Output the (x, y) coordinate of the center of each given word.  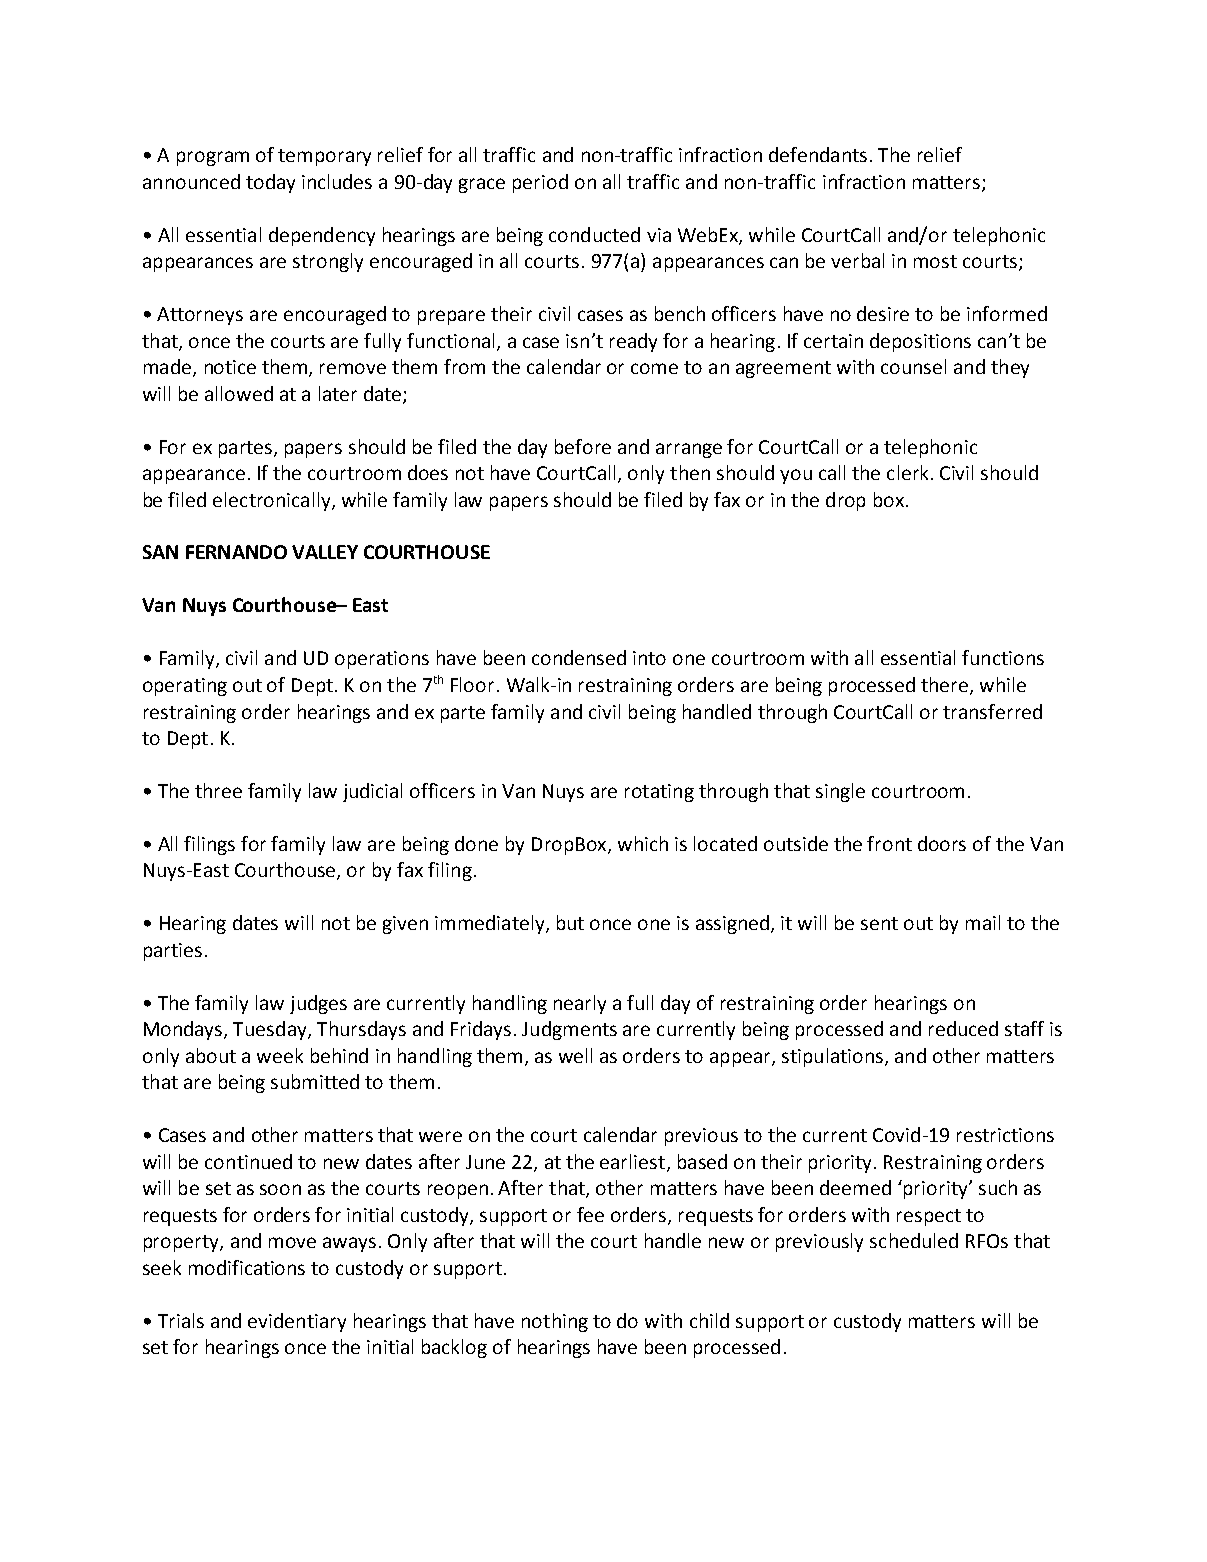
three (218, 790)
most (935, 261)
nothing (555, 1322)
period (540, 183)
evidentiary (297, 1322)
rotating (659, 793)
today (270, 183)
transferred (992, 711)
